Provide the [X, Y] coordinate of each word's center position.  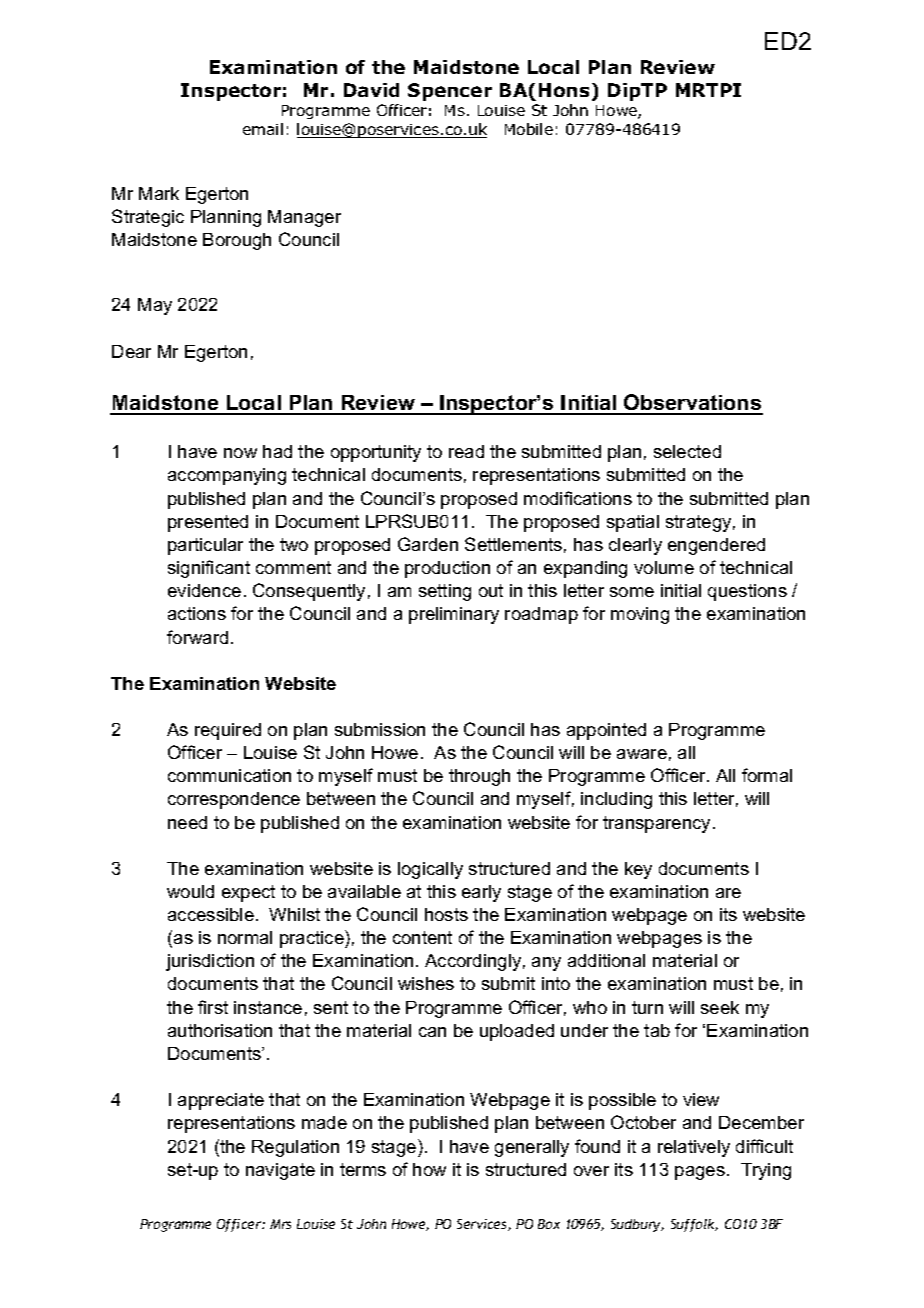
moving [640, 615]
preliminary [454, 615]
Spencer [450, 92]
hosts [446, 914]
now [240, 453]
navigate [280, 1171]
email [263, 129]
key [638, 870]
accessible [211, 914]
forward [197, 637]
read [466, 451]
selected [687, 451]
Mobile [529, 129]
